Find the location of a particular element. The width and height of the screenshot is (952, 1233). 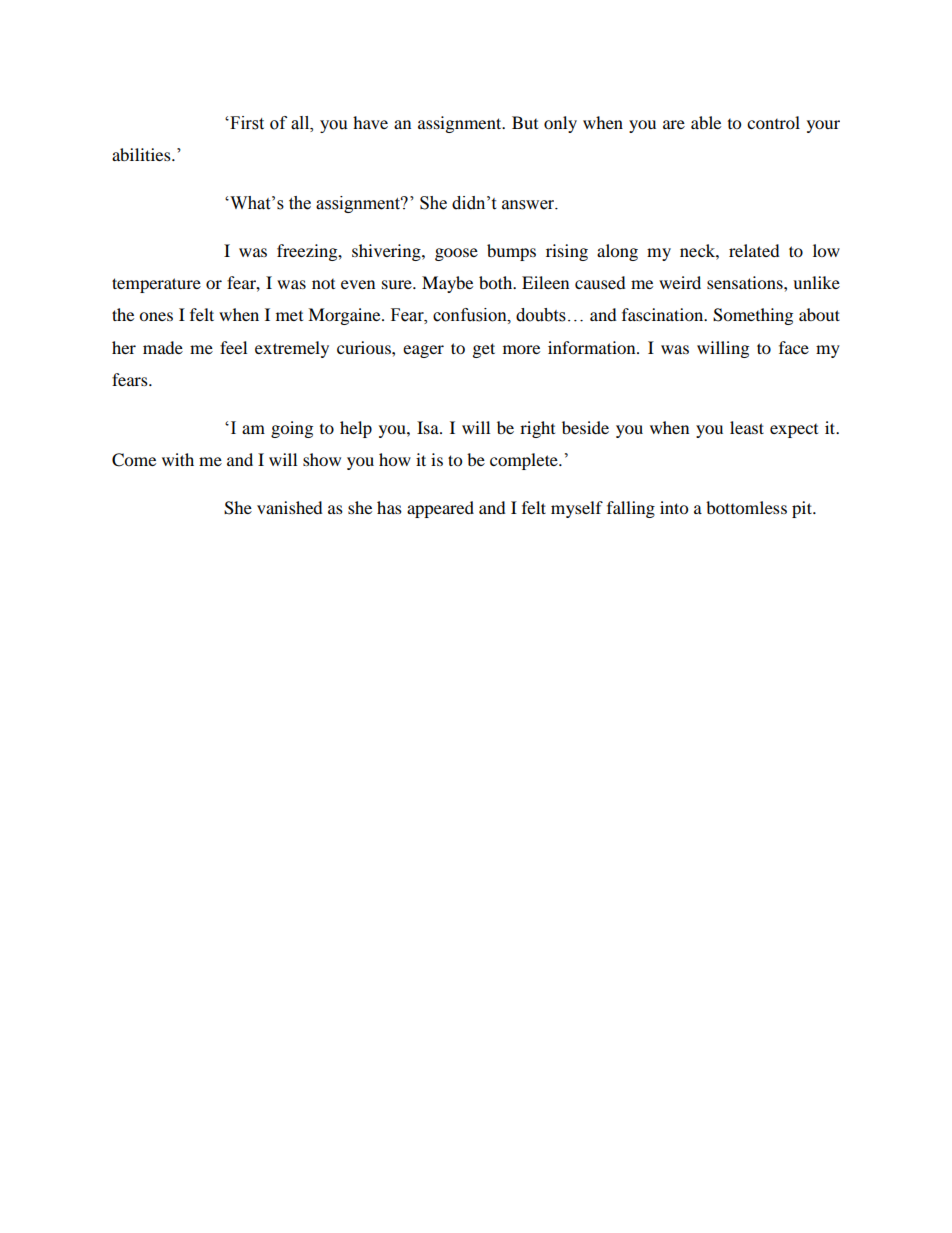

vanished is located at coordinates (290, 507).
